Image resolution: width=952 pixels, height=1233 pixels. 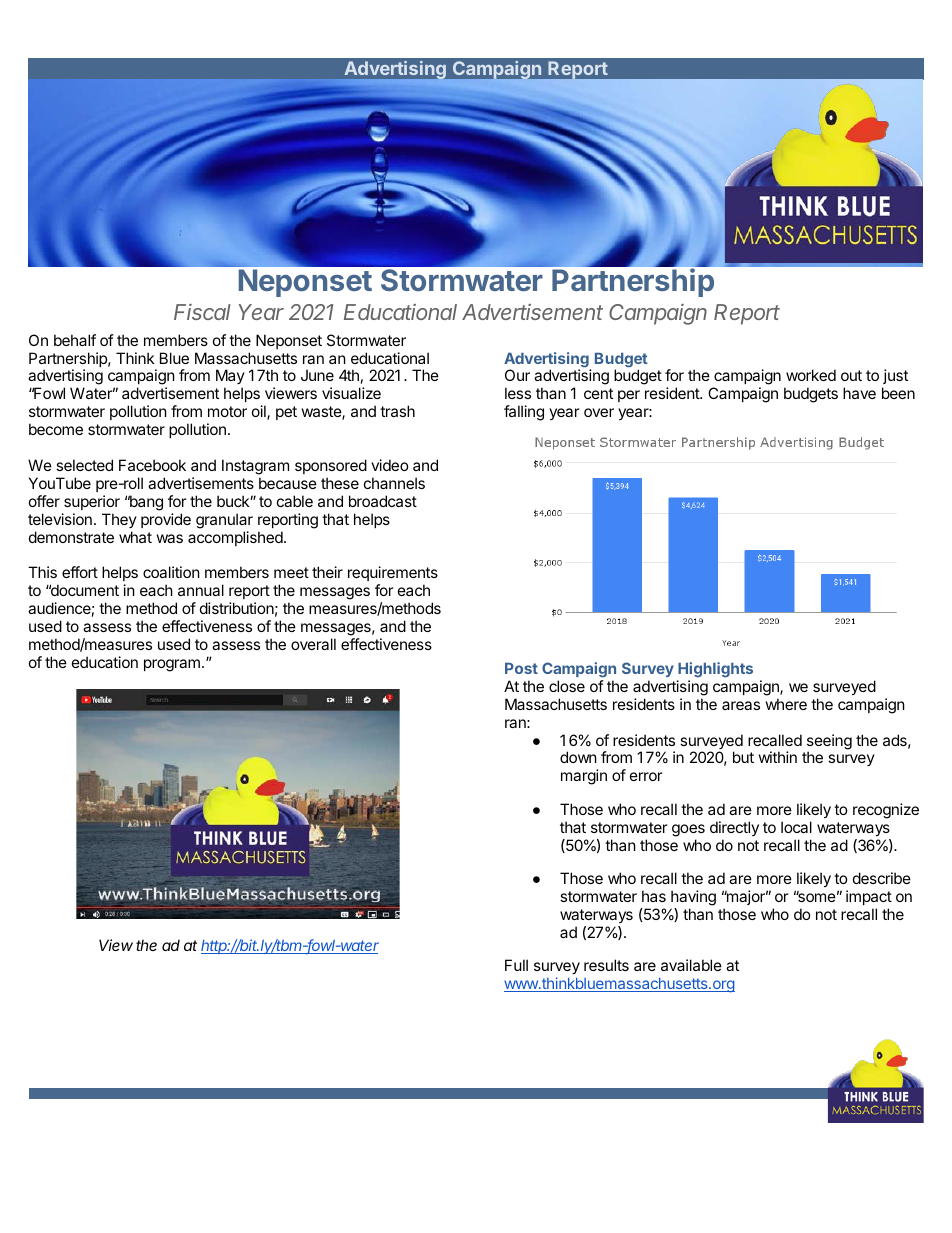 I want to click on what, so click(x=135, y=537).
